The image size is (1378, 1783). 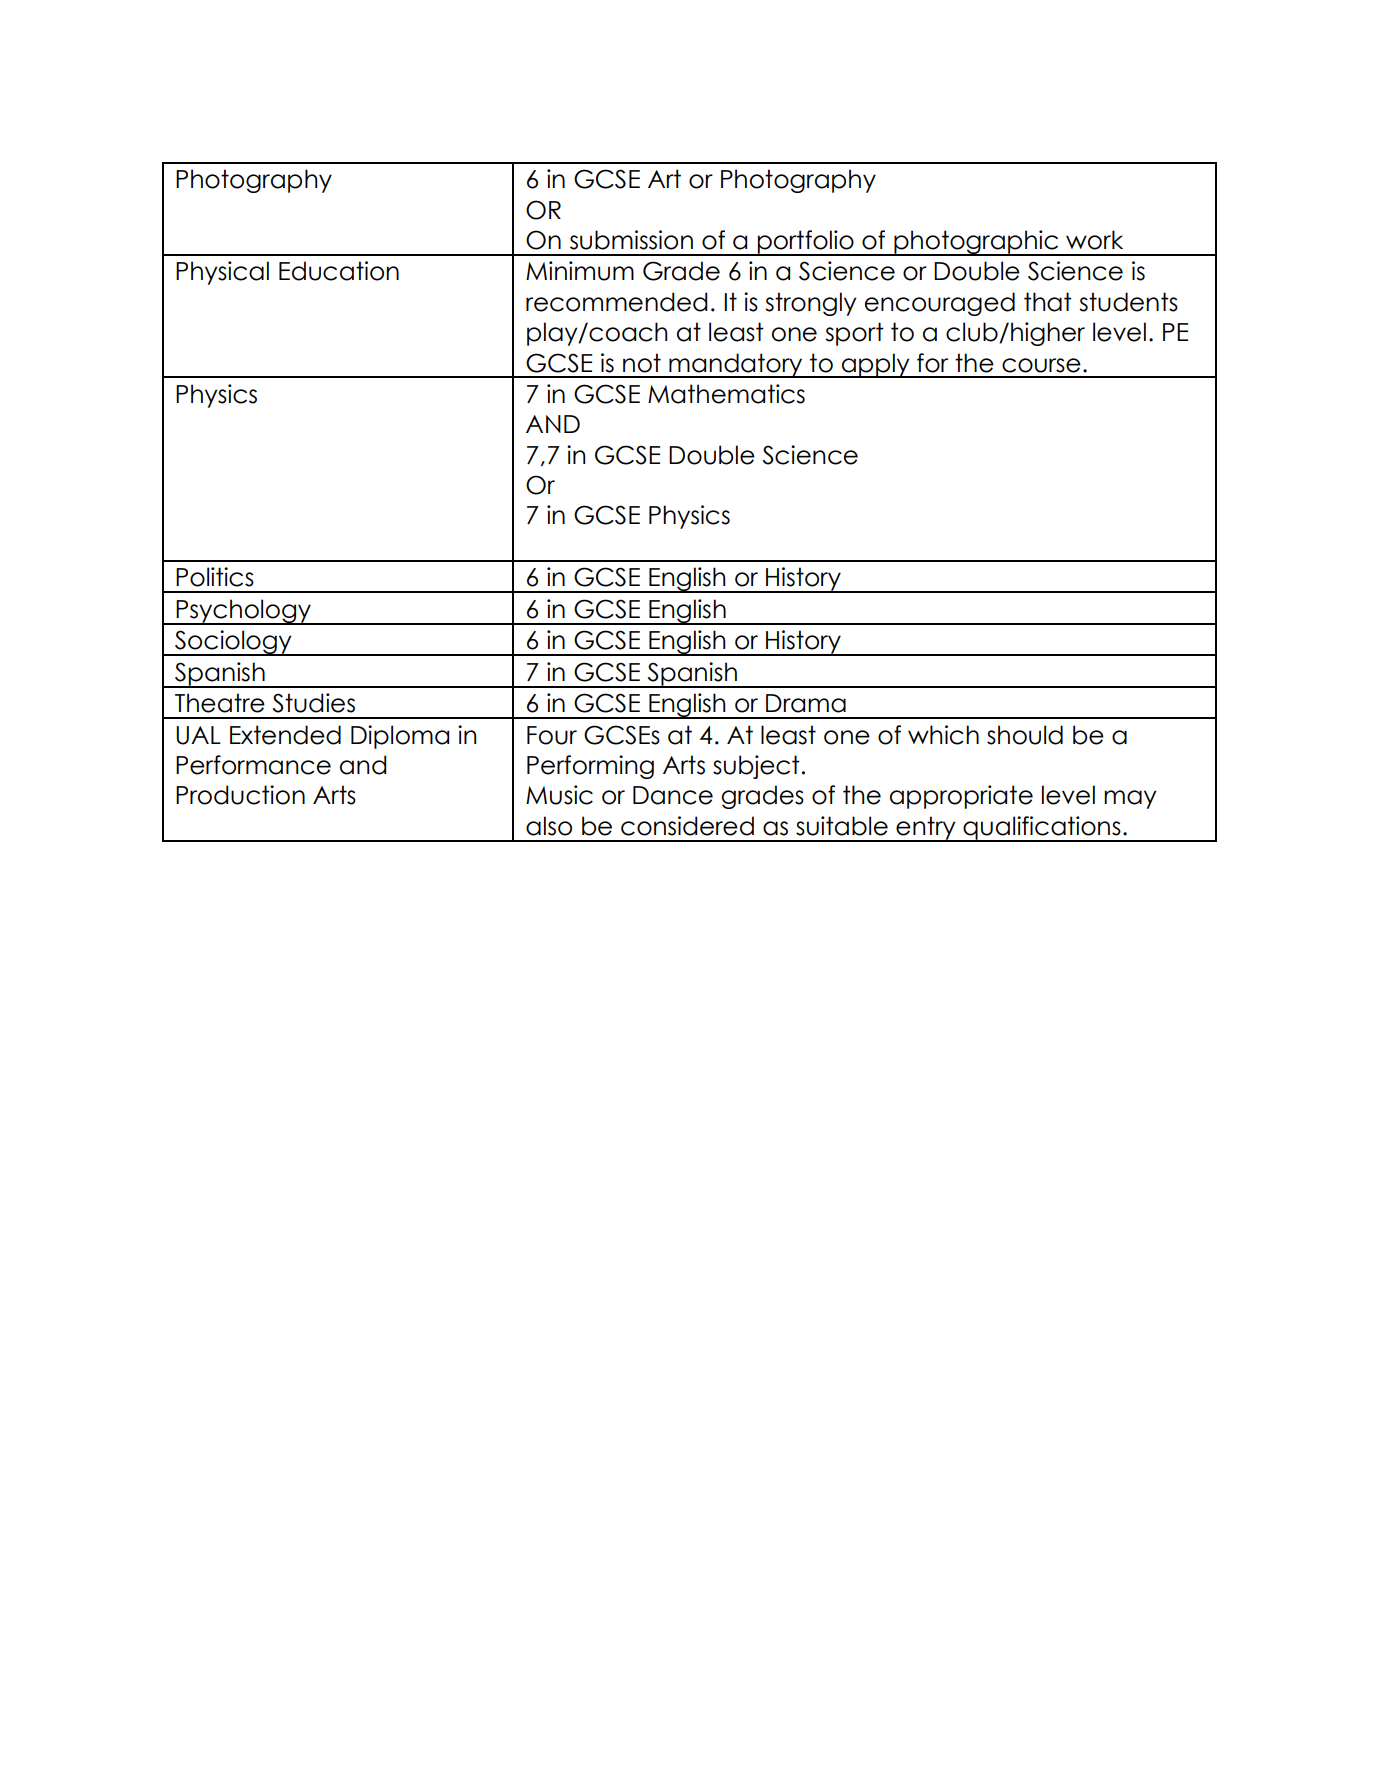 I want to click on Psychology, so click(x=244, y=612).
